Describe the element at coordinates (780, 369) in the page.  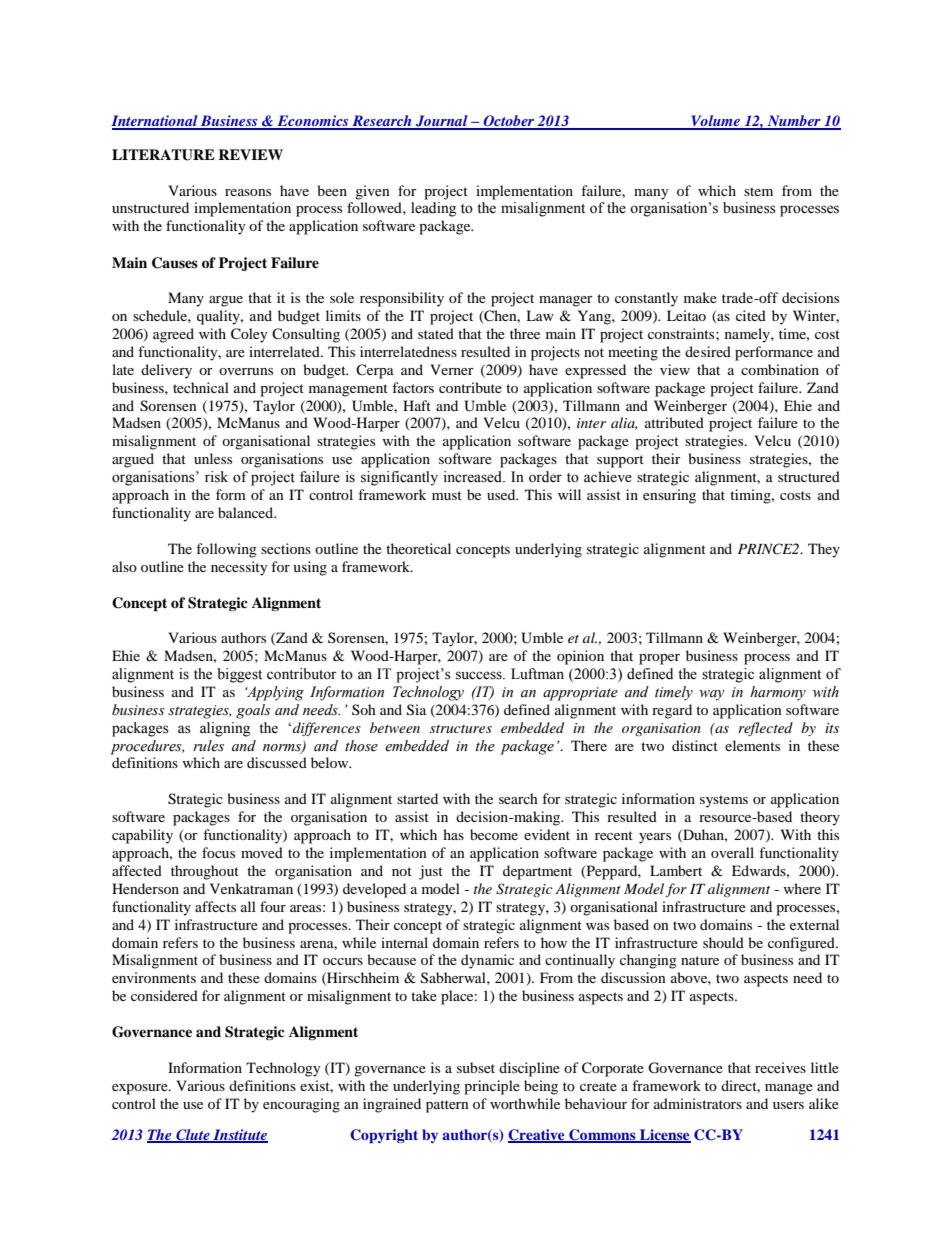
I see `combination` at that location.
